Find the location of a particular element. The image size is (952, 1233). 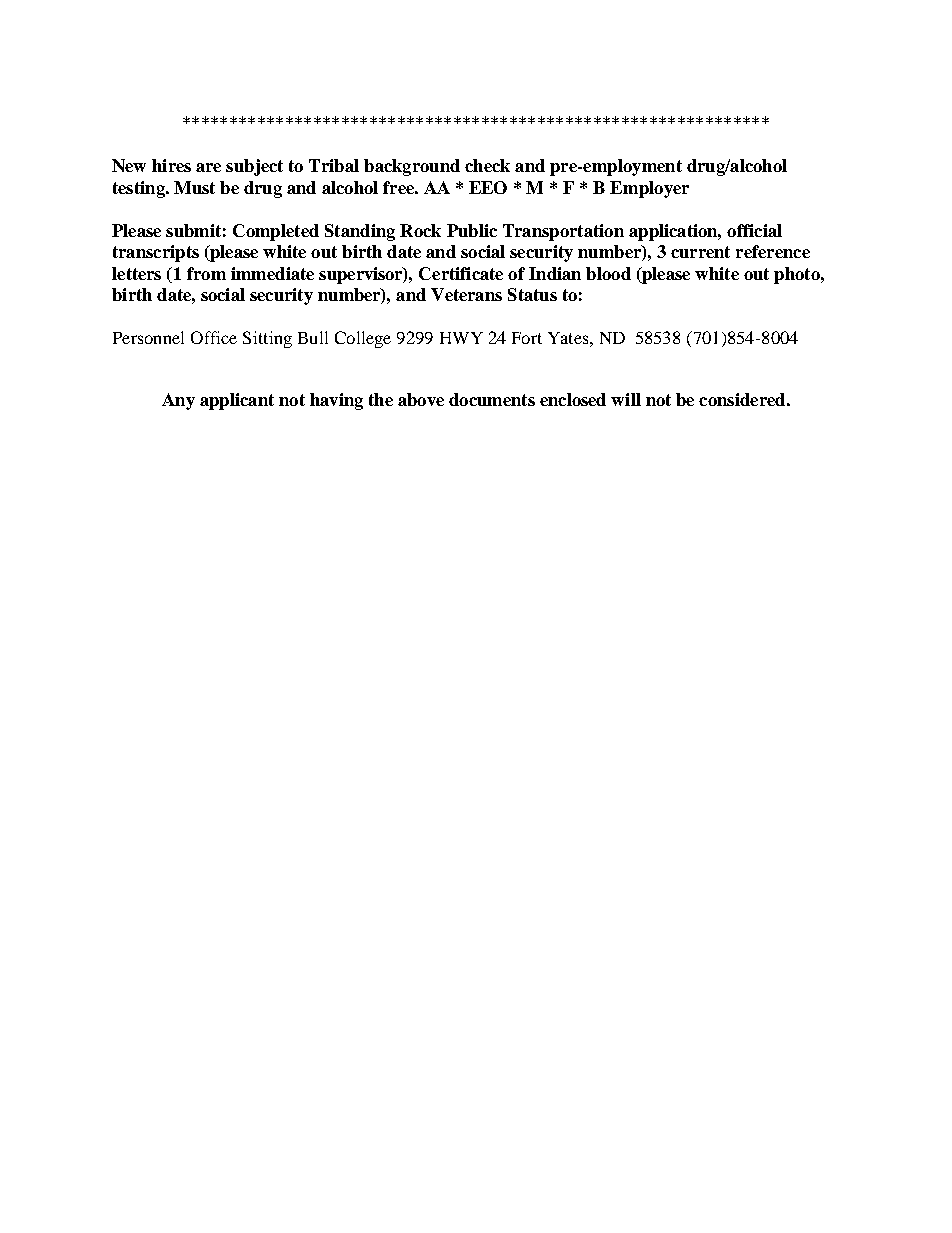

are is located at coordinates (208, 167).
